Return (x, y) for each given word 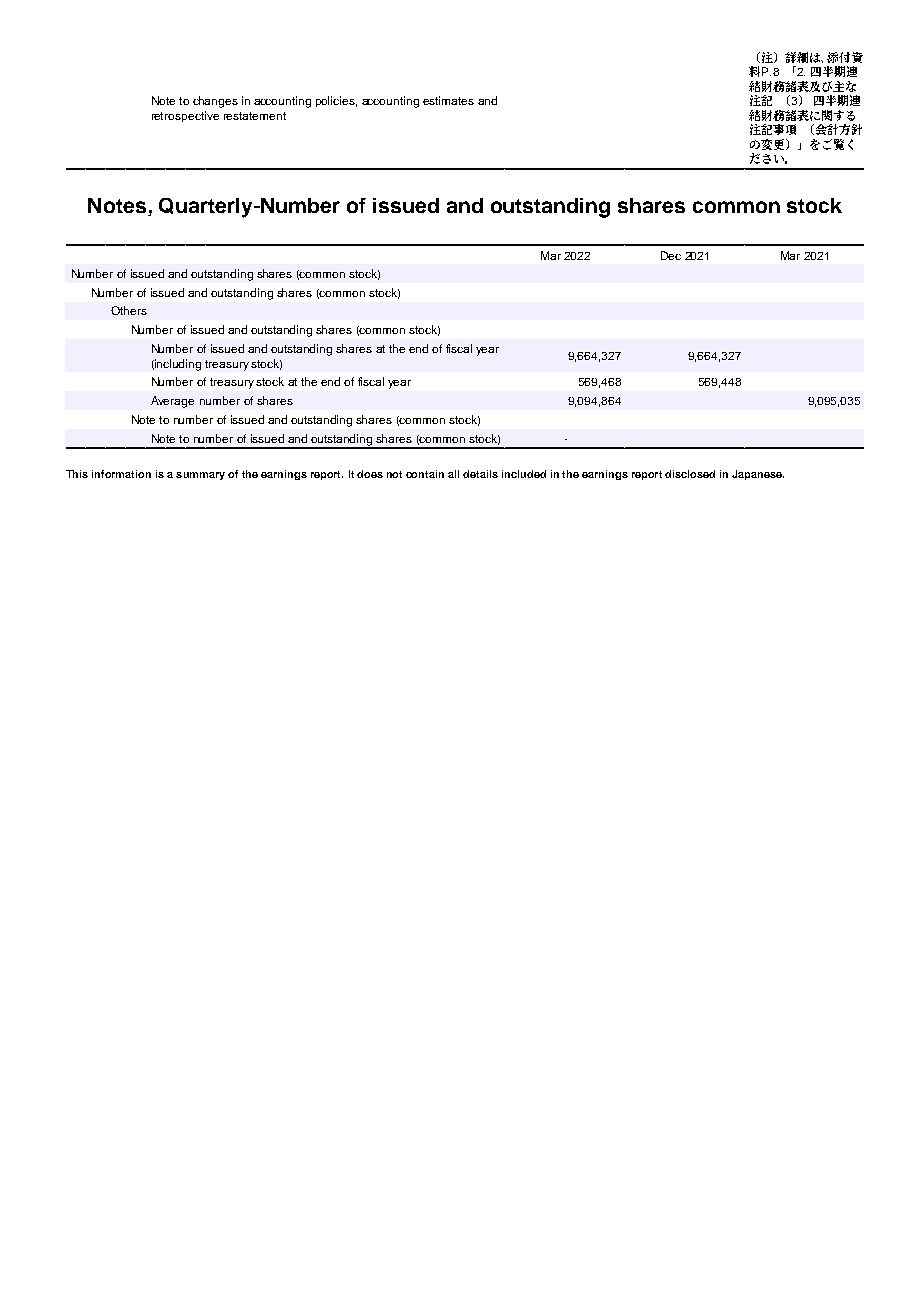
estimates (448, 100)
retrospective (185, 116)
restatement (255, 116)
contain (425, 474)
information (121, 474)
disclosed (690, 474)
